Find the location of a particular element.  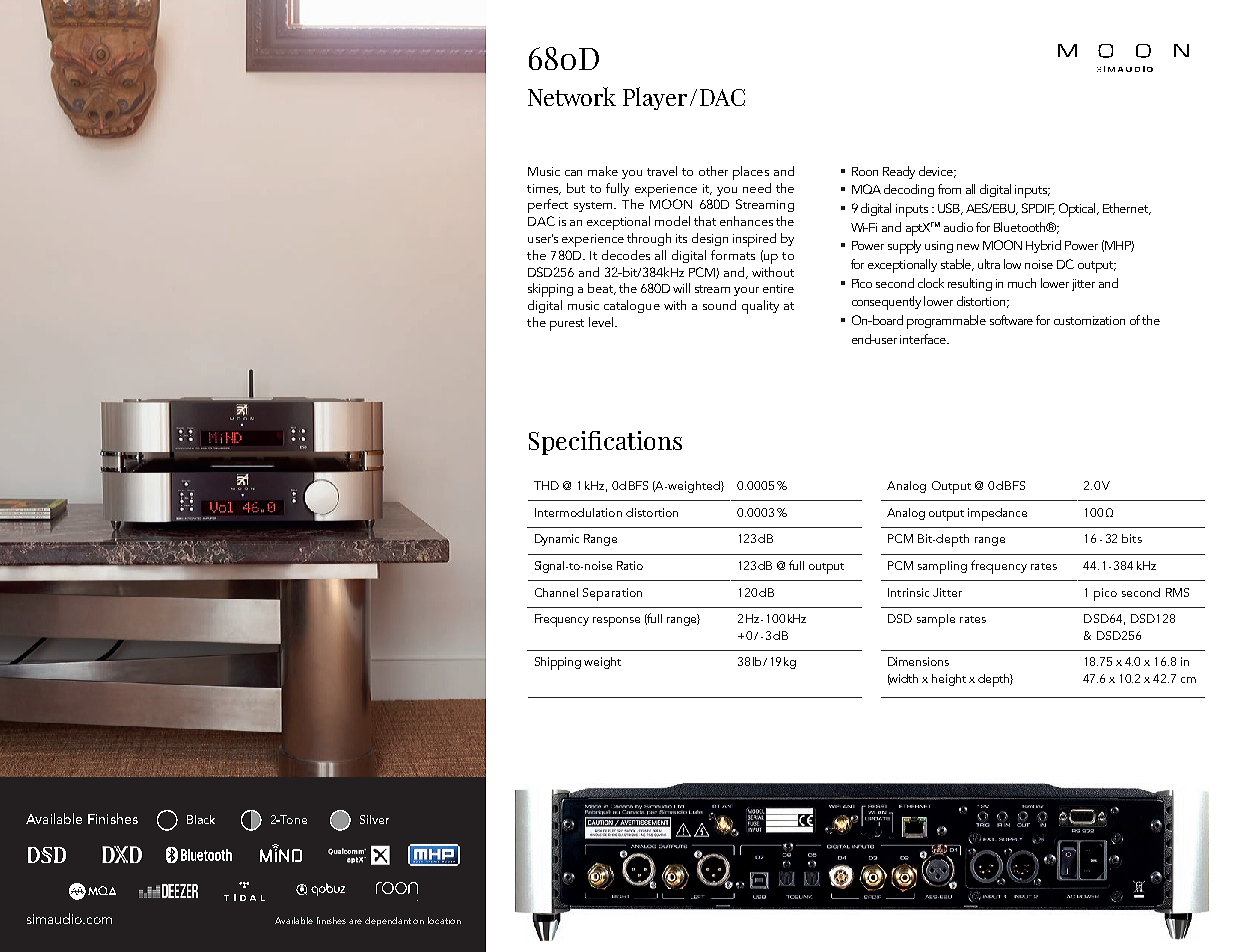

THD is located at coordinates (546, 485).
